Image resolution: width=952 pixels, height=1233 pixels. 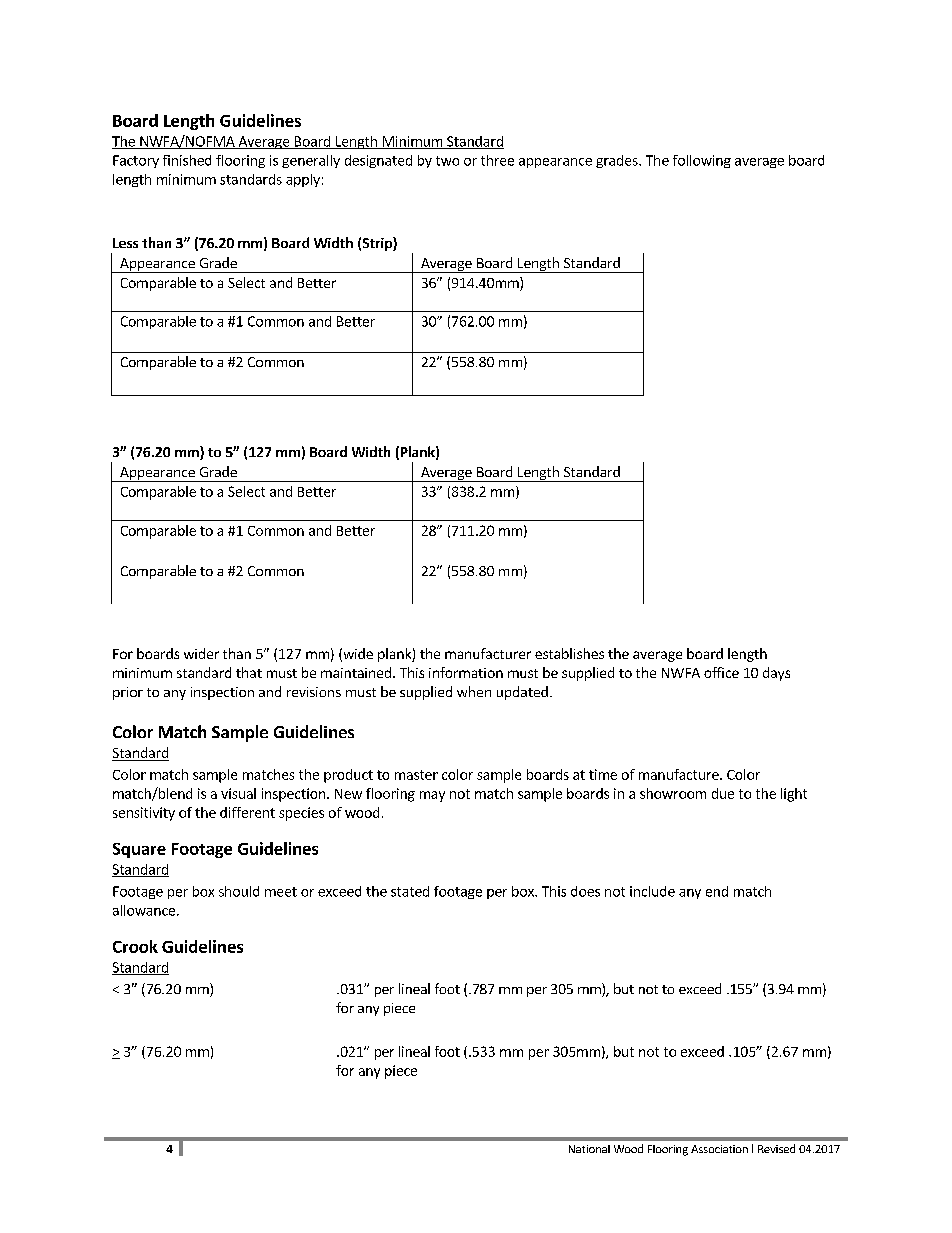 What do you see at coordinates (447, 161) in the document?
I see `two` at bounding box center [447, 161].
